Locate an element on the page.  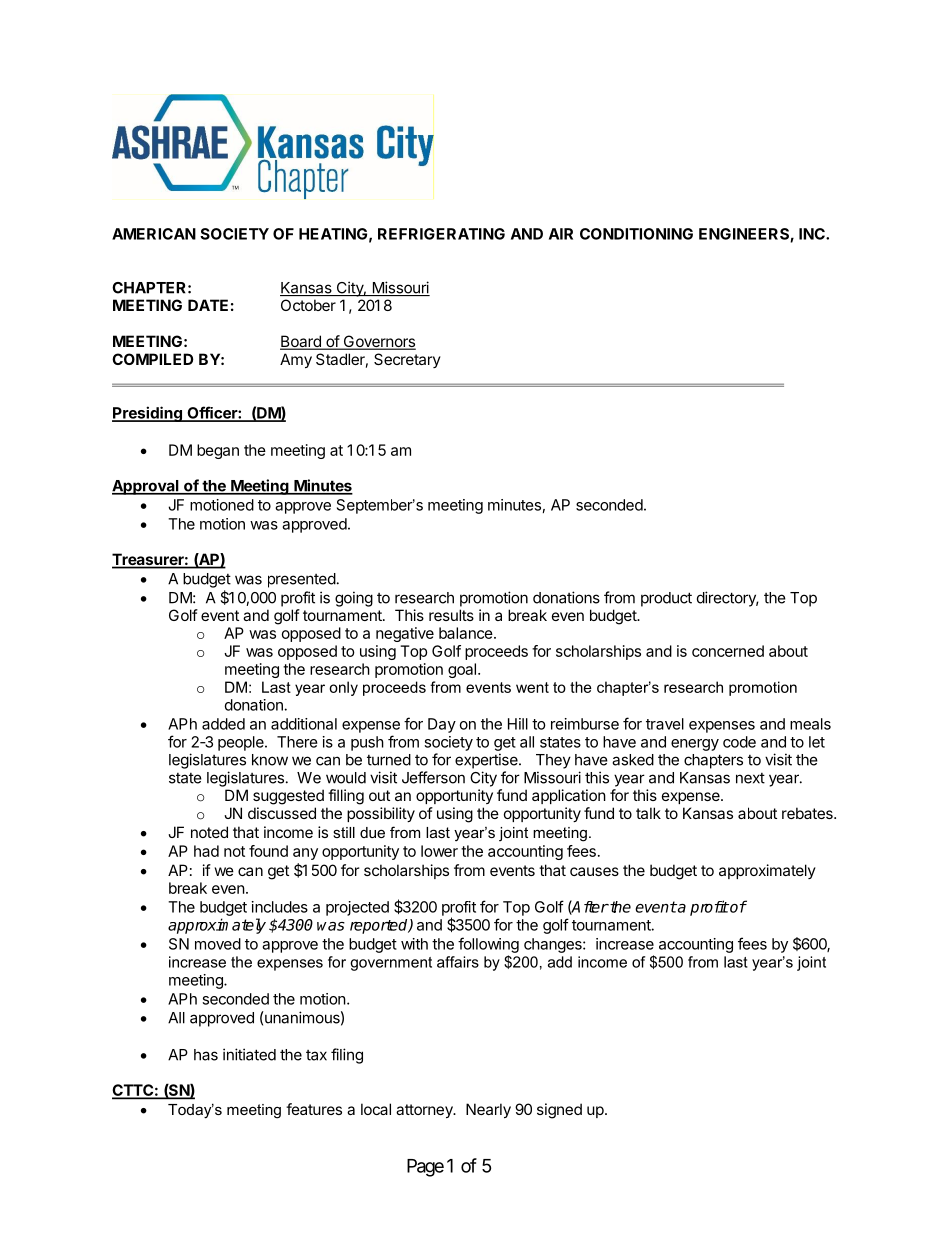
has is located at coordinates (206, 1055).
